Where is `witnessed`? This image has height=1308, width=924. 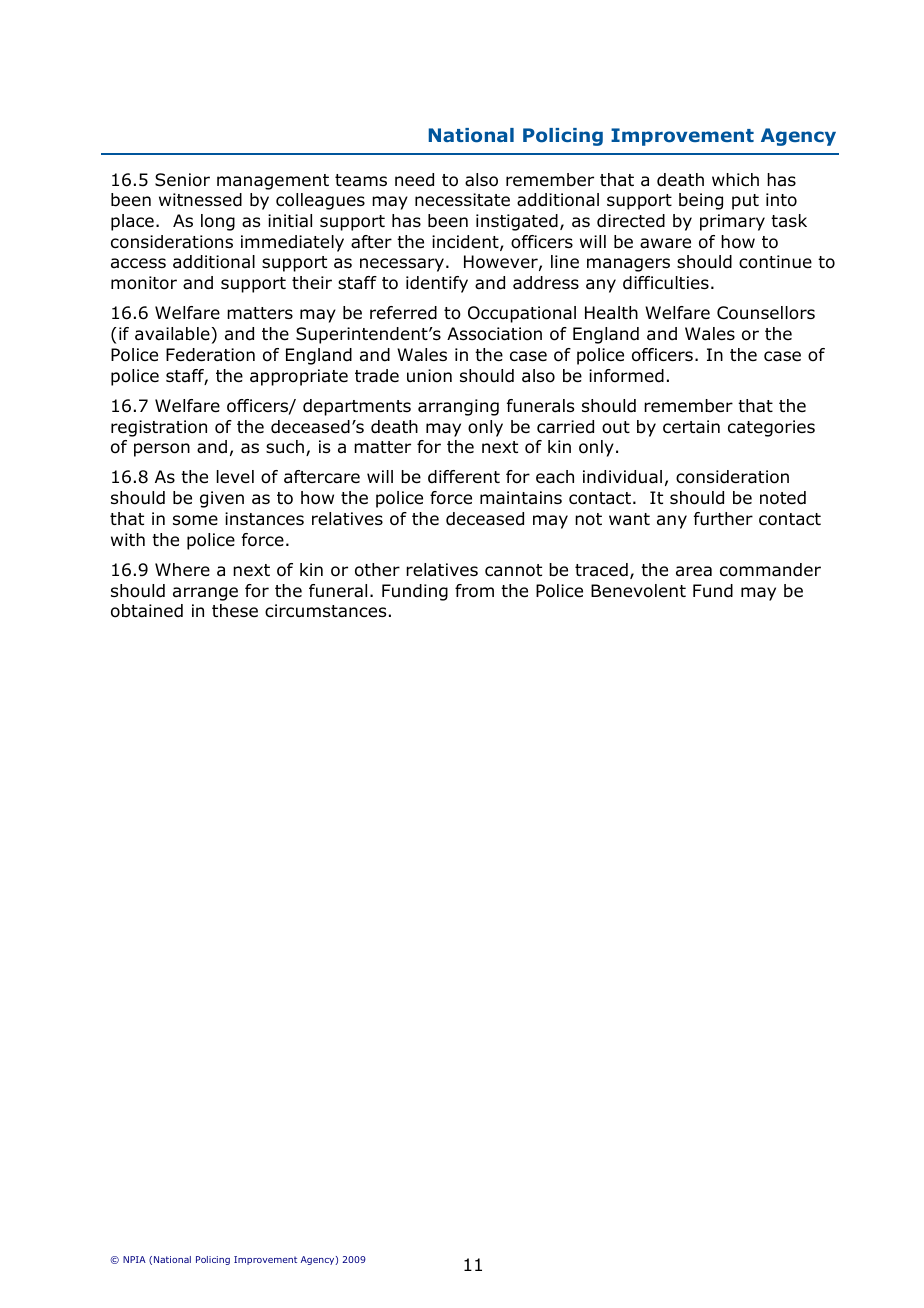
witnessed is located at coordinates (200, 200).
